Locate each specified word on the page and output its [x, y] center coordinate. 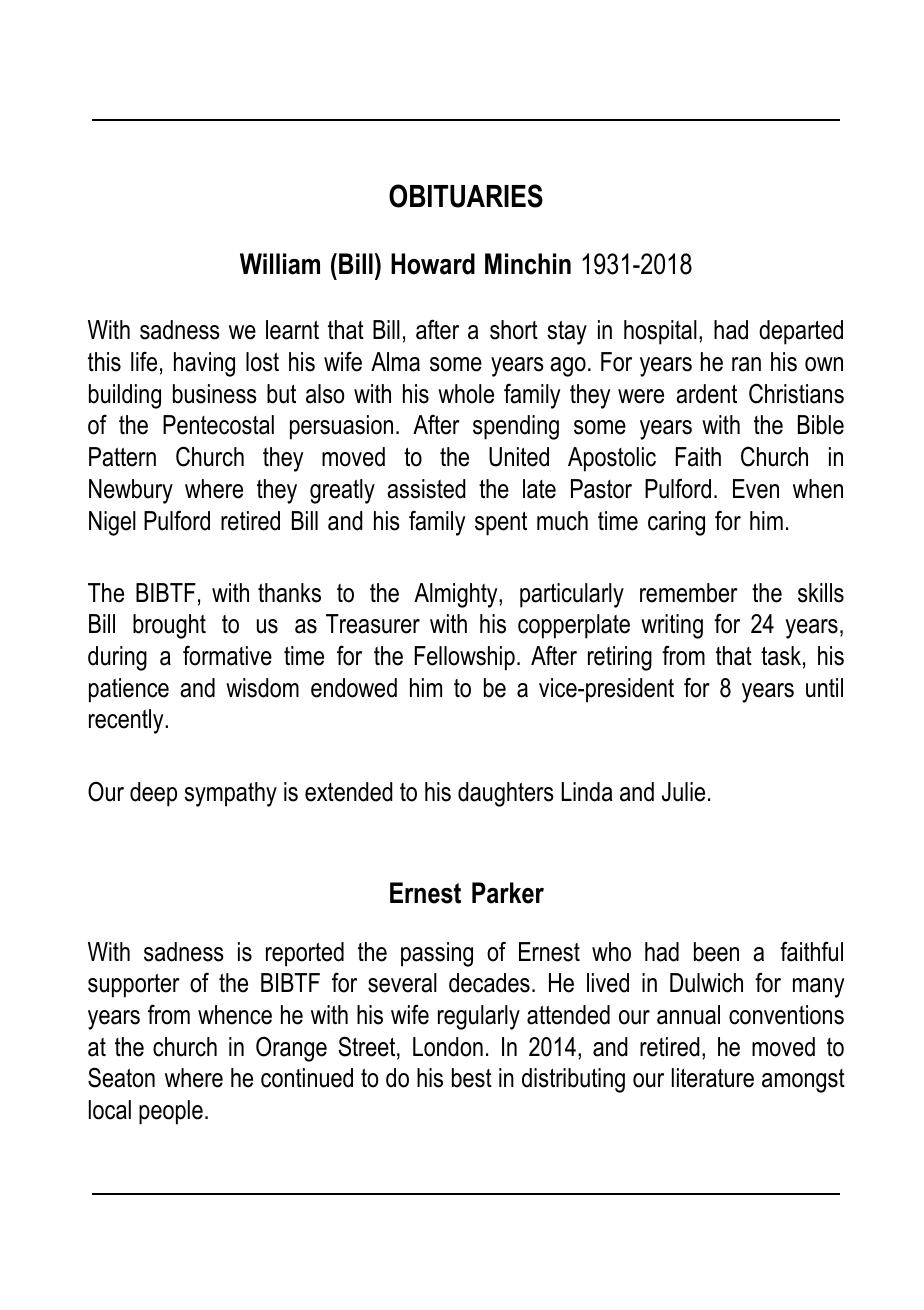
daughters [506, 794]
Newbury [131, 491]
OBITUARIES [466, 196]
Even [756, 489]
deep [153, 794]
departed [801, 332]
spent [501, 524]
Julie [683, 792]
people [171, 1112]
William [280, 264]
